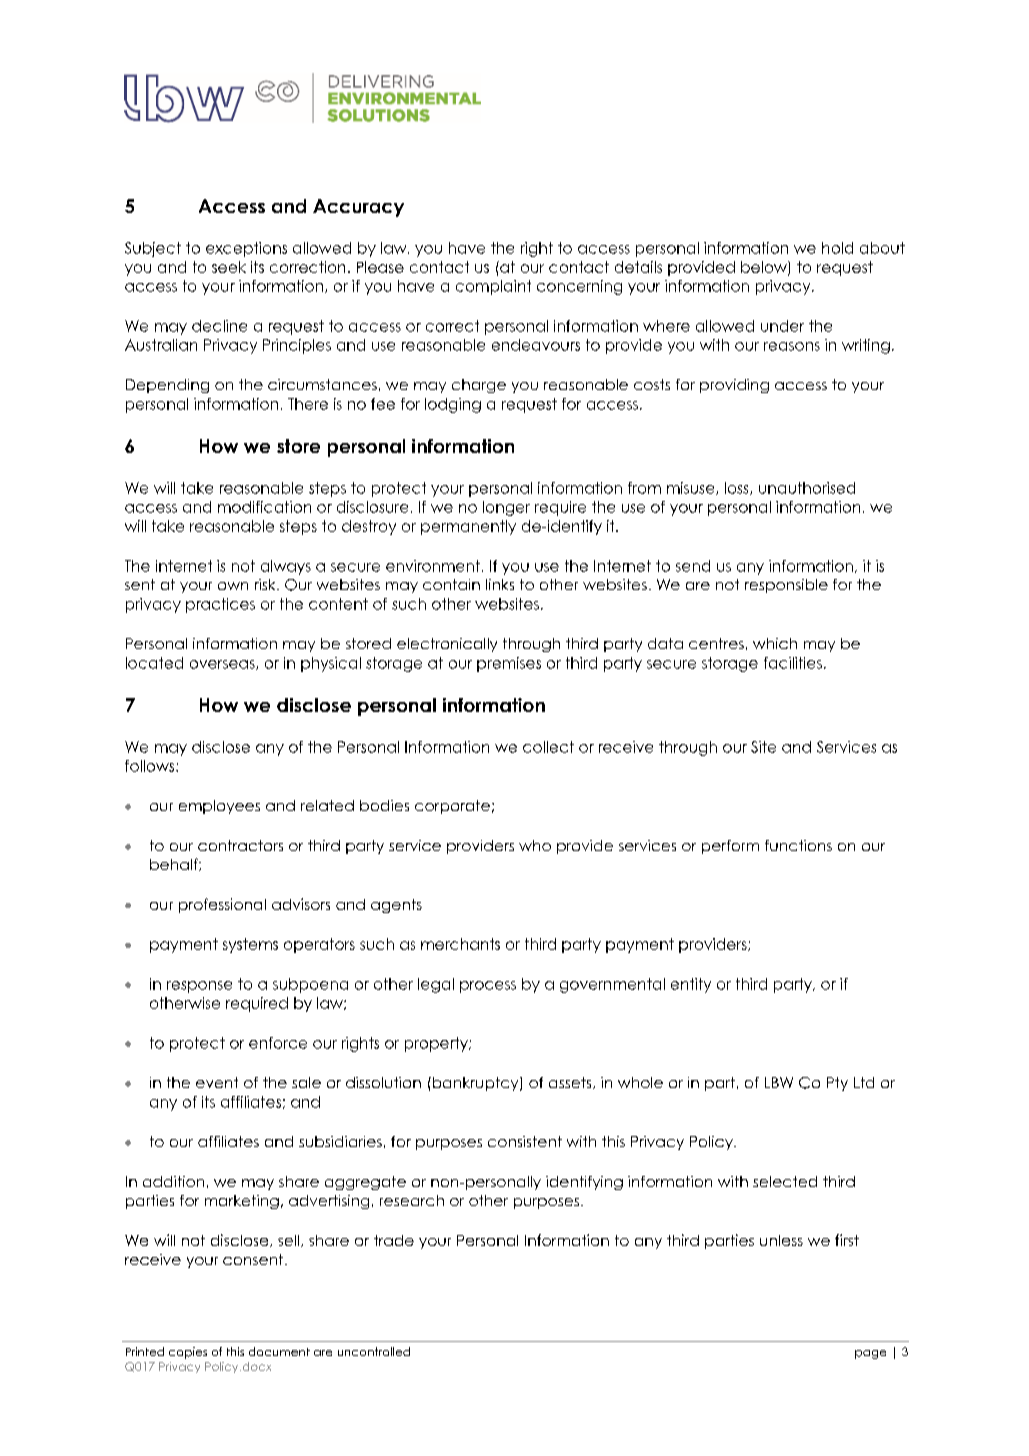 The width and height of the screenshot is (1029, 1456). I want to click on functions, so click(798, 845).
